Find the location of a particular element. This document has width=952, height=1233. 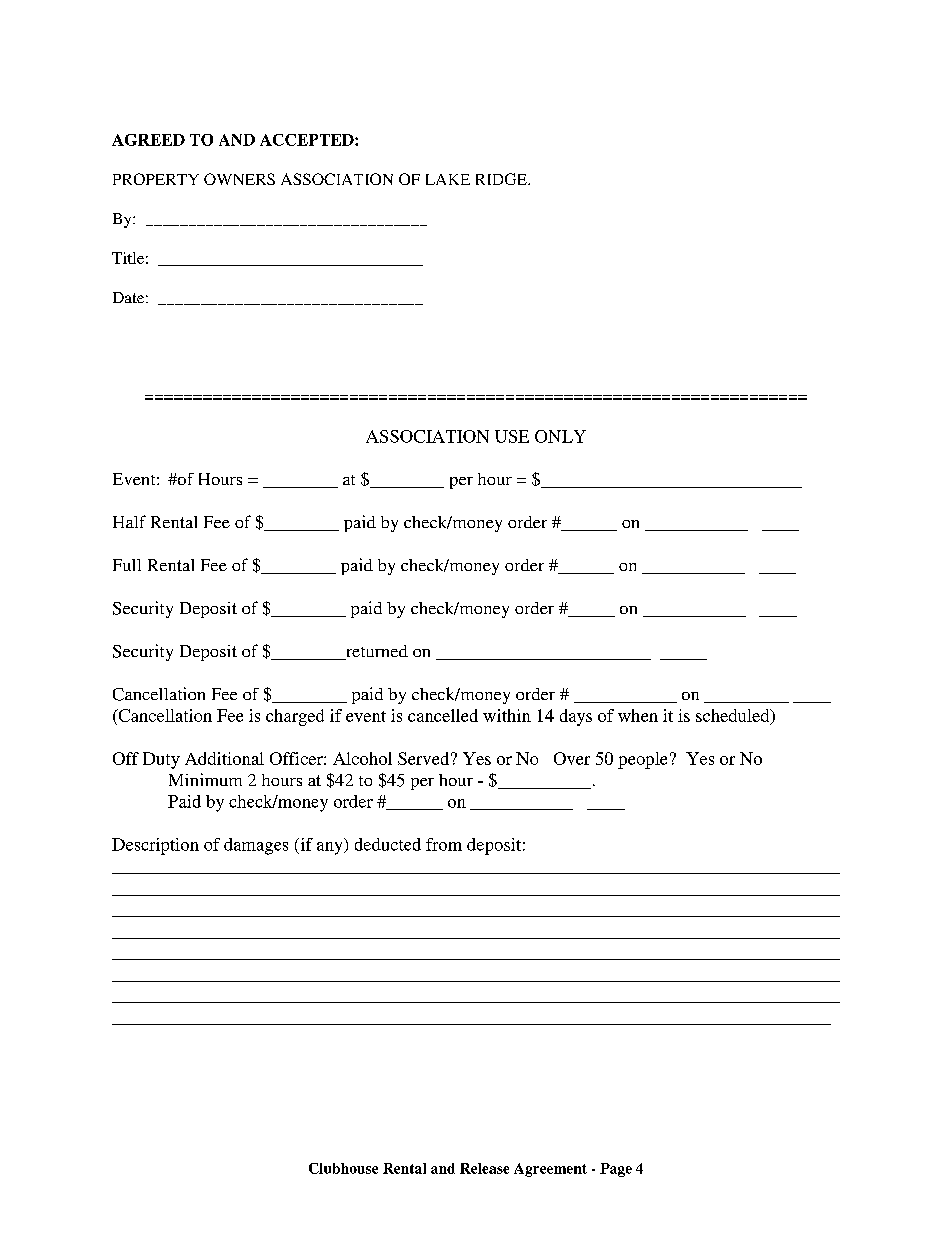

Clubhouse is located at coordinates (343, 1168).
